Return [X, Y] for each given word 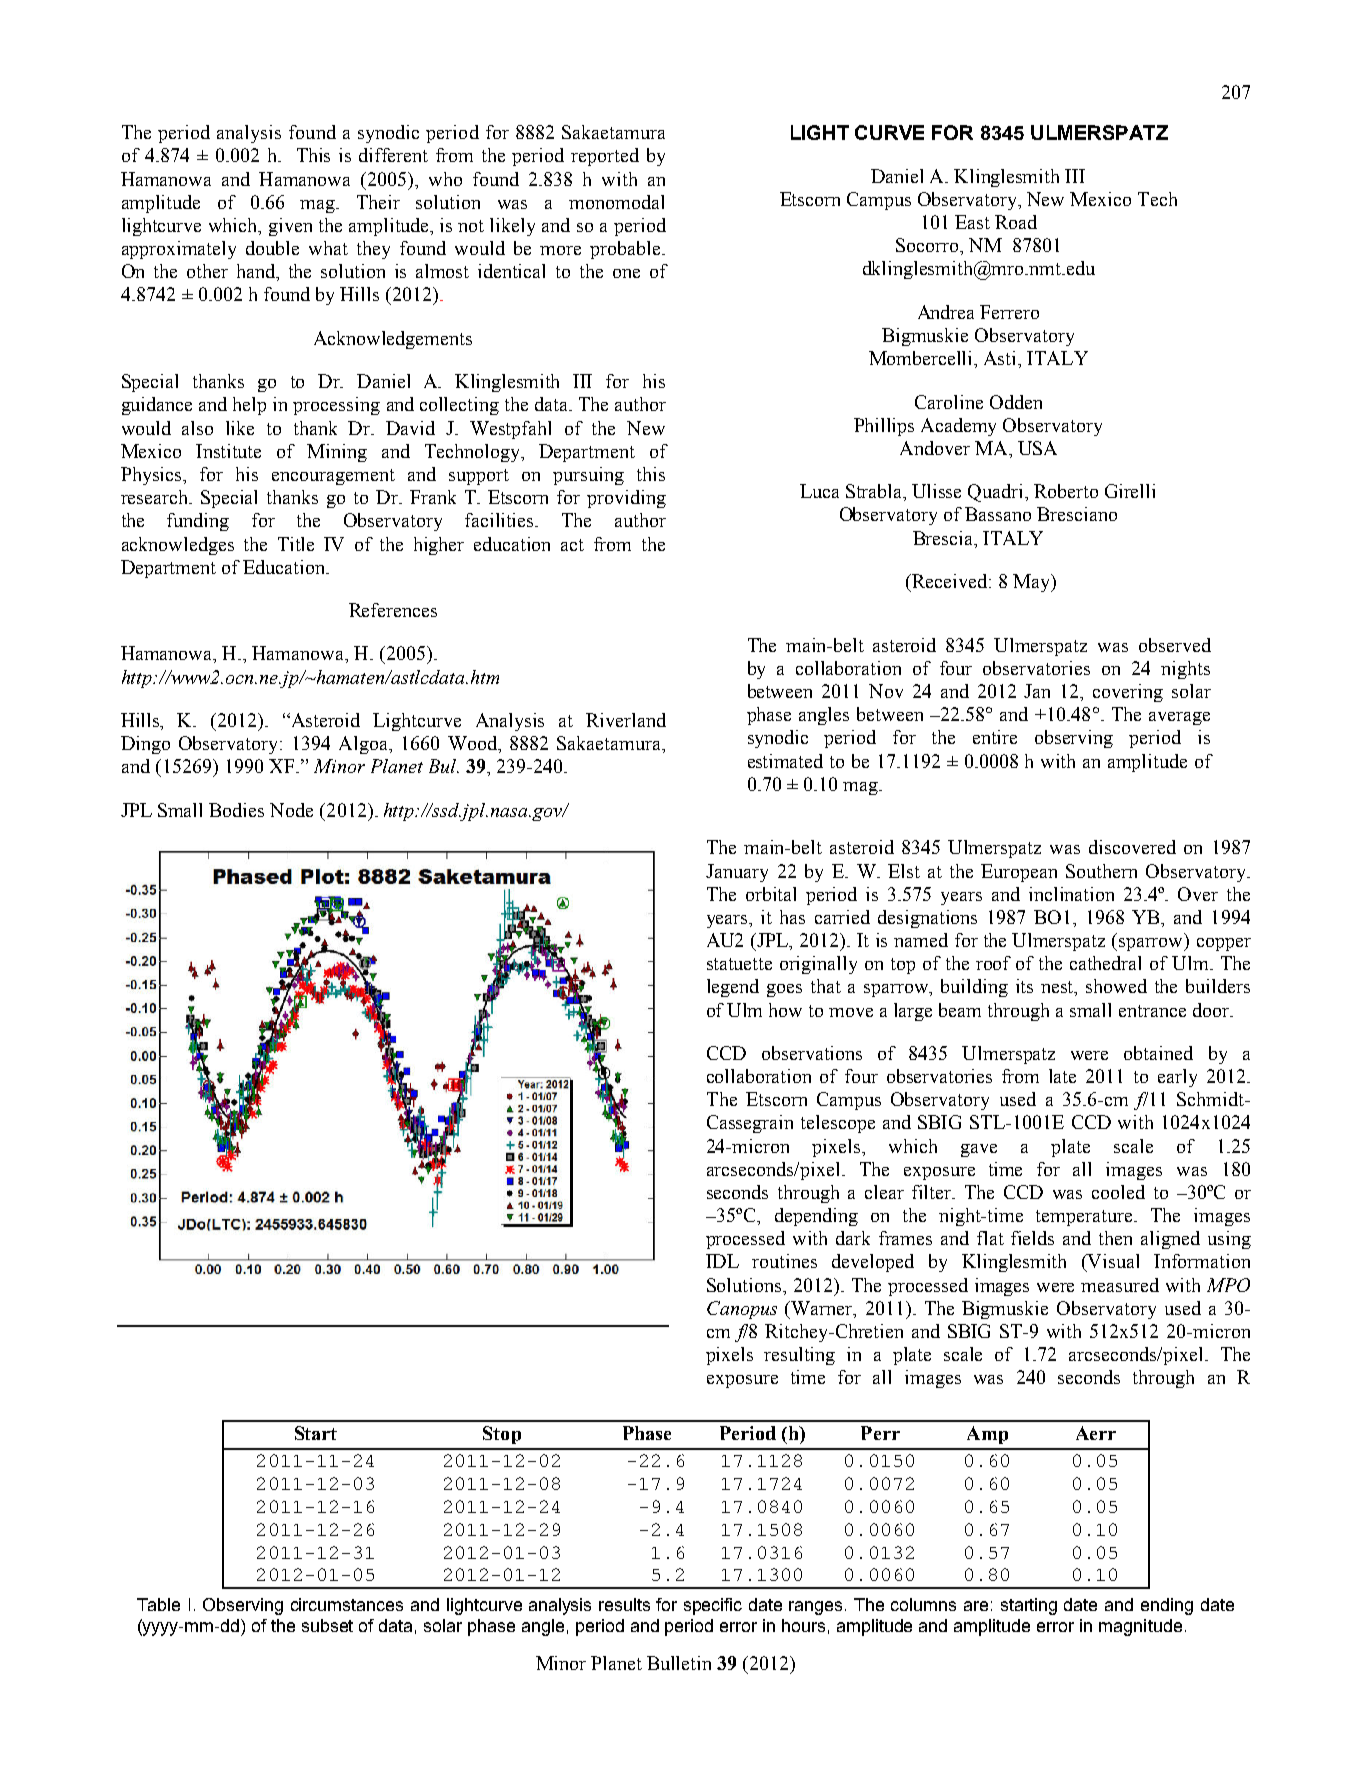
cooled [1118, 1192]
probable [626, 250]
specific [713, 1606]
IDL [722, 1261]
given [290, 227]
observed [1175, 645]
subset [327, 1625]
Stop [502, 1435]
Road [1016, 222]
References [393, 610]
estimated [785, 761]
